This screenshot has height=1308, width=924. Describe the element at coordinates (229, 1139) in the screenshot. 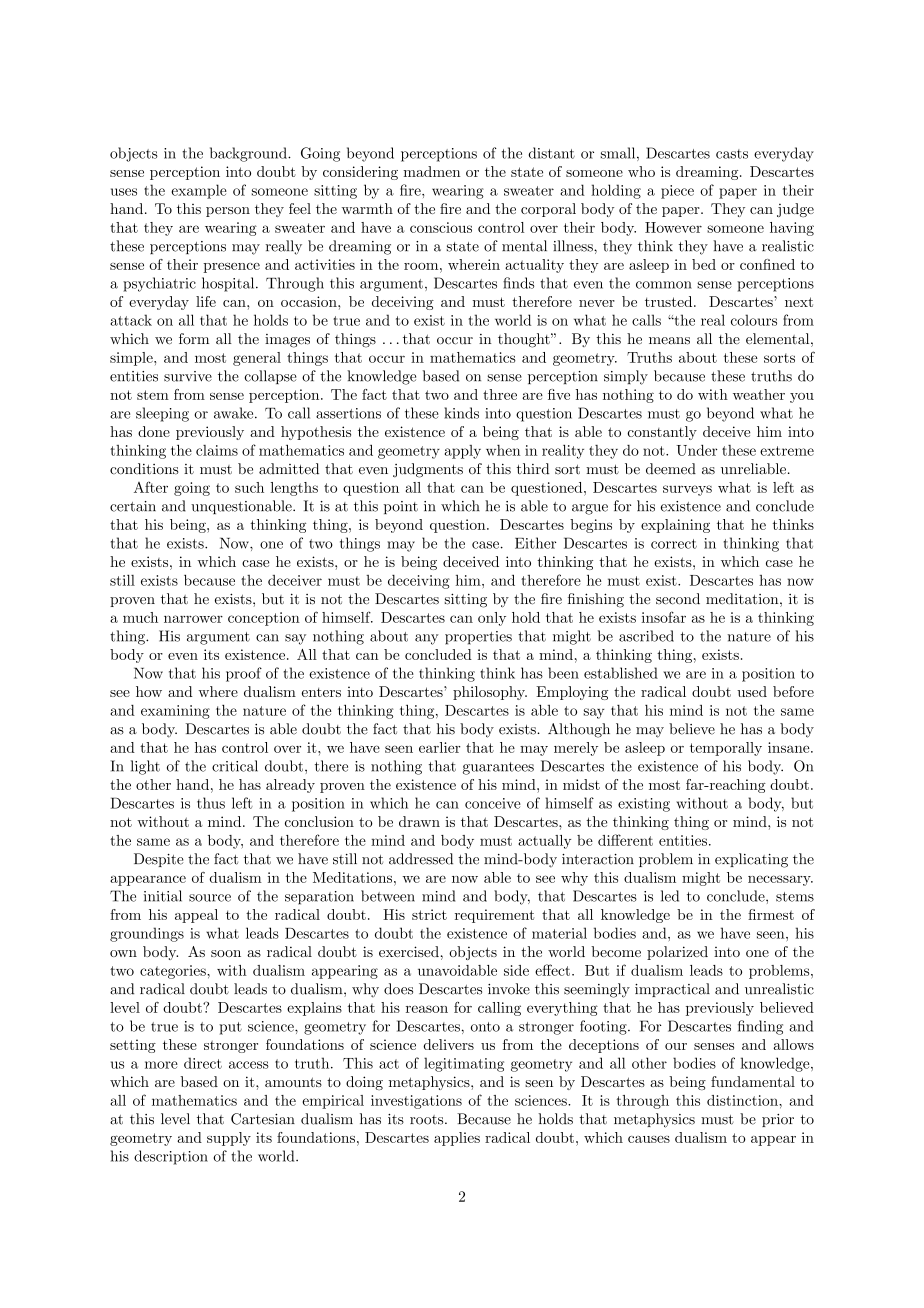

I see `supply` at that location.
